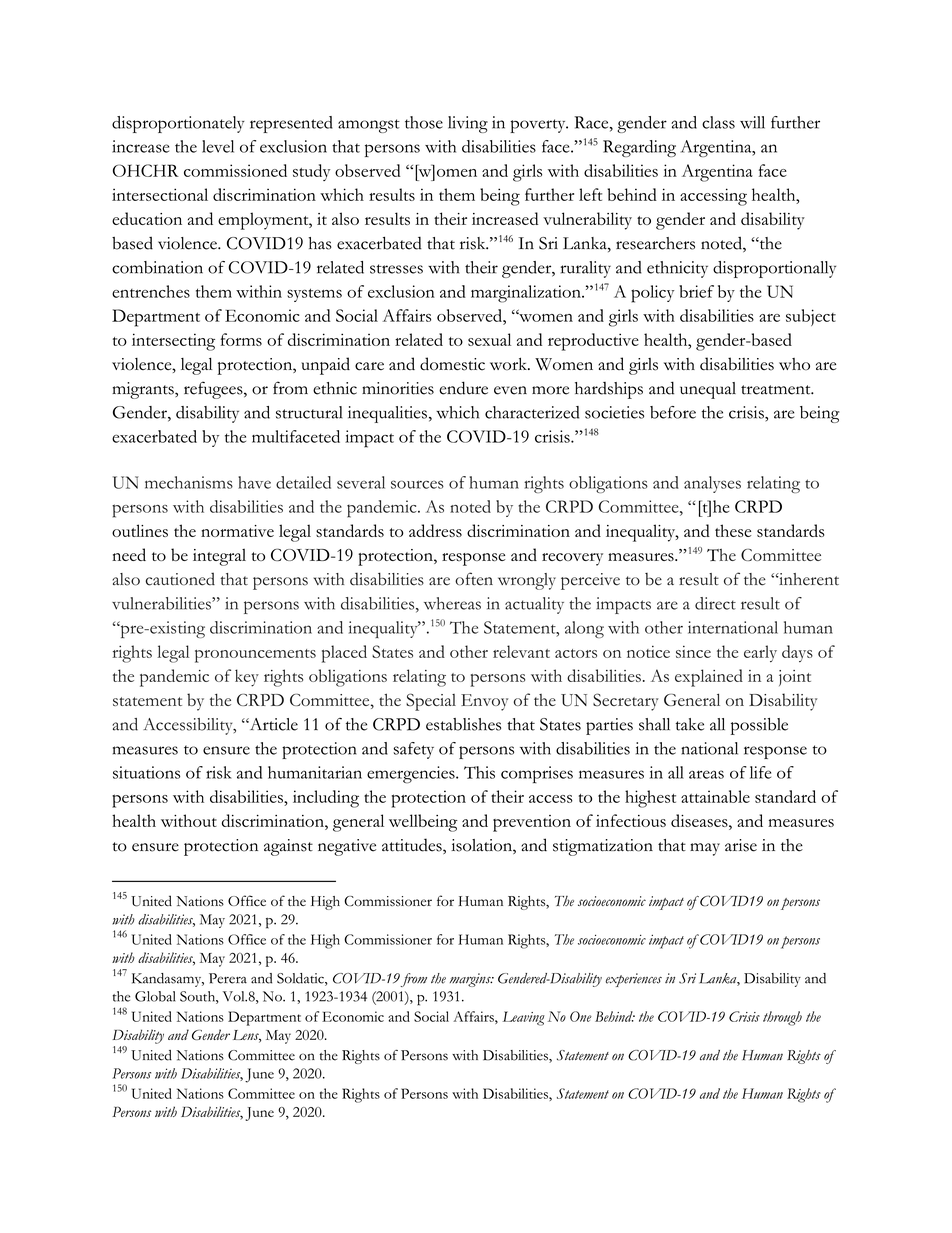 The width and height of the image is (952, 1233). I want to click on living, so click(468, 124).
